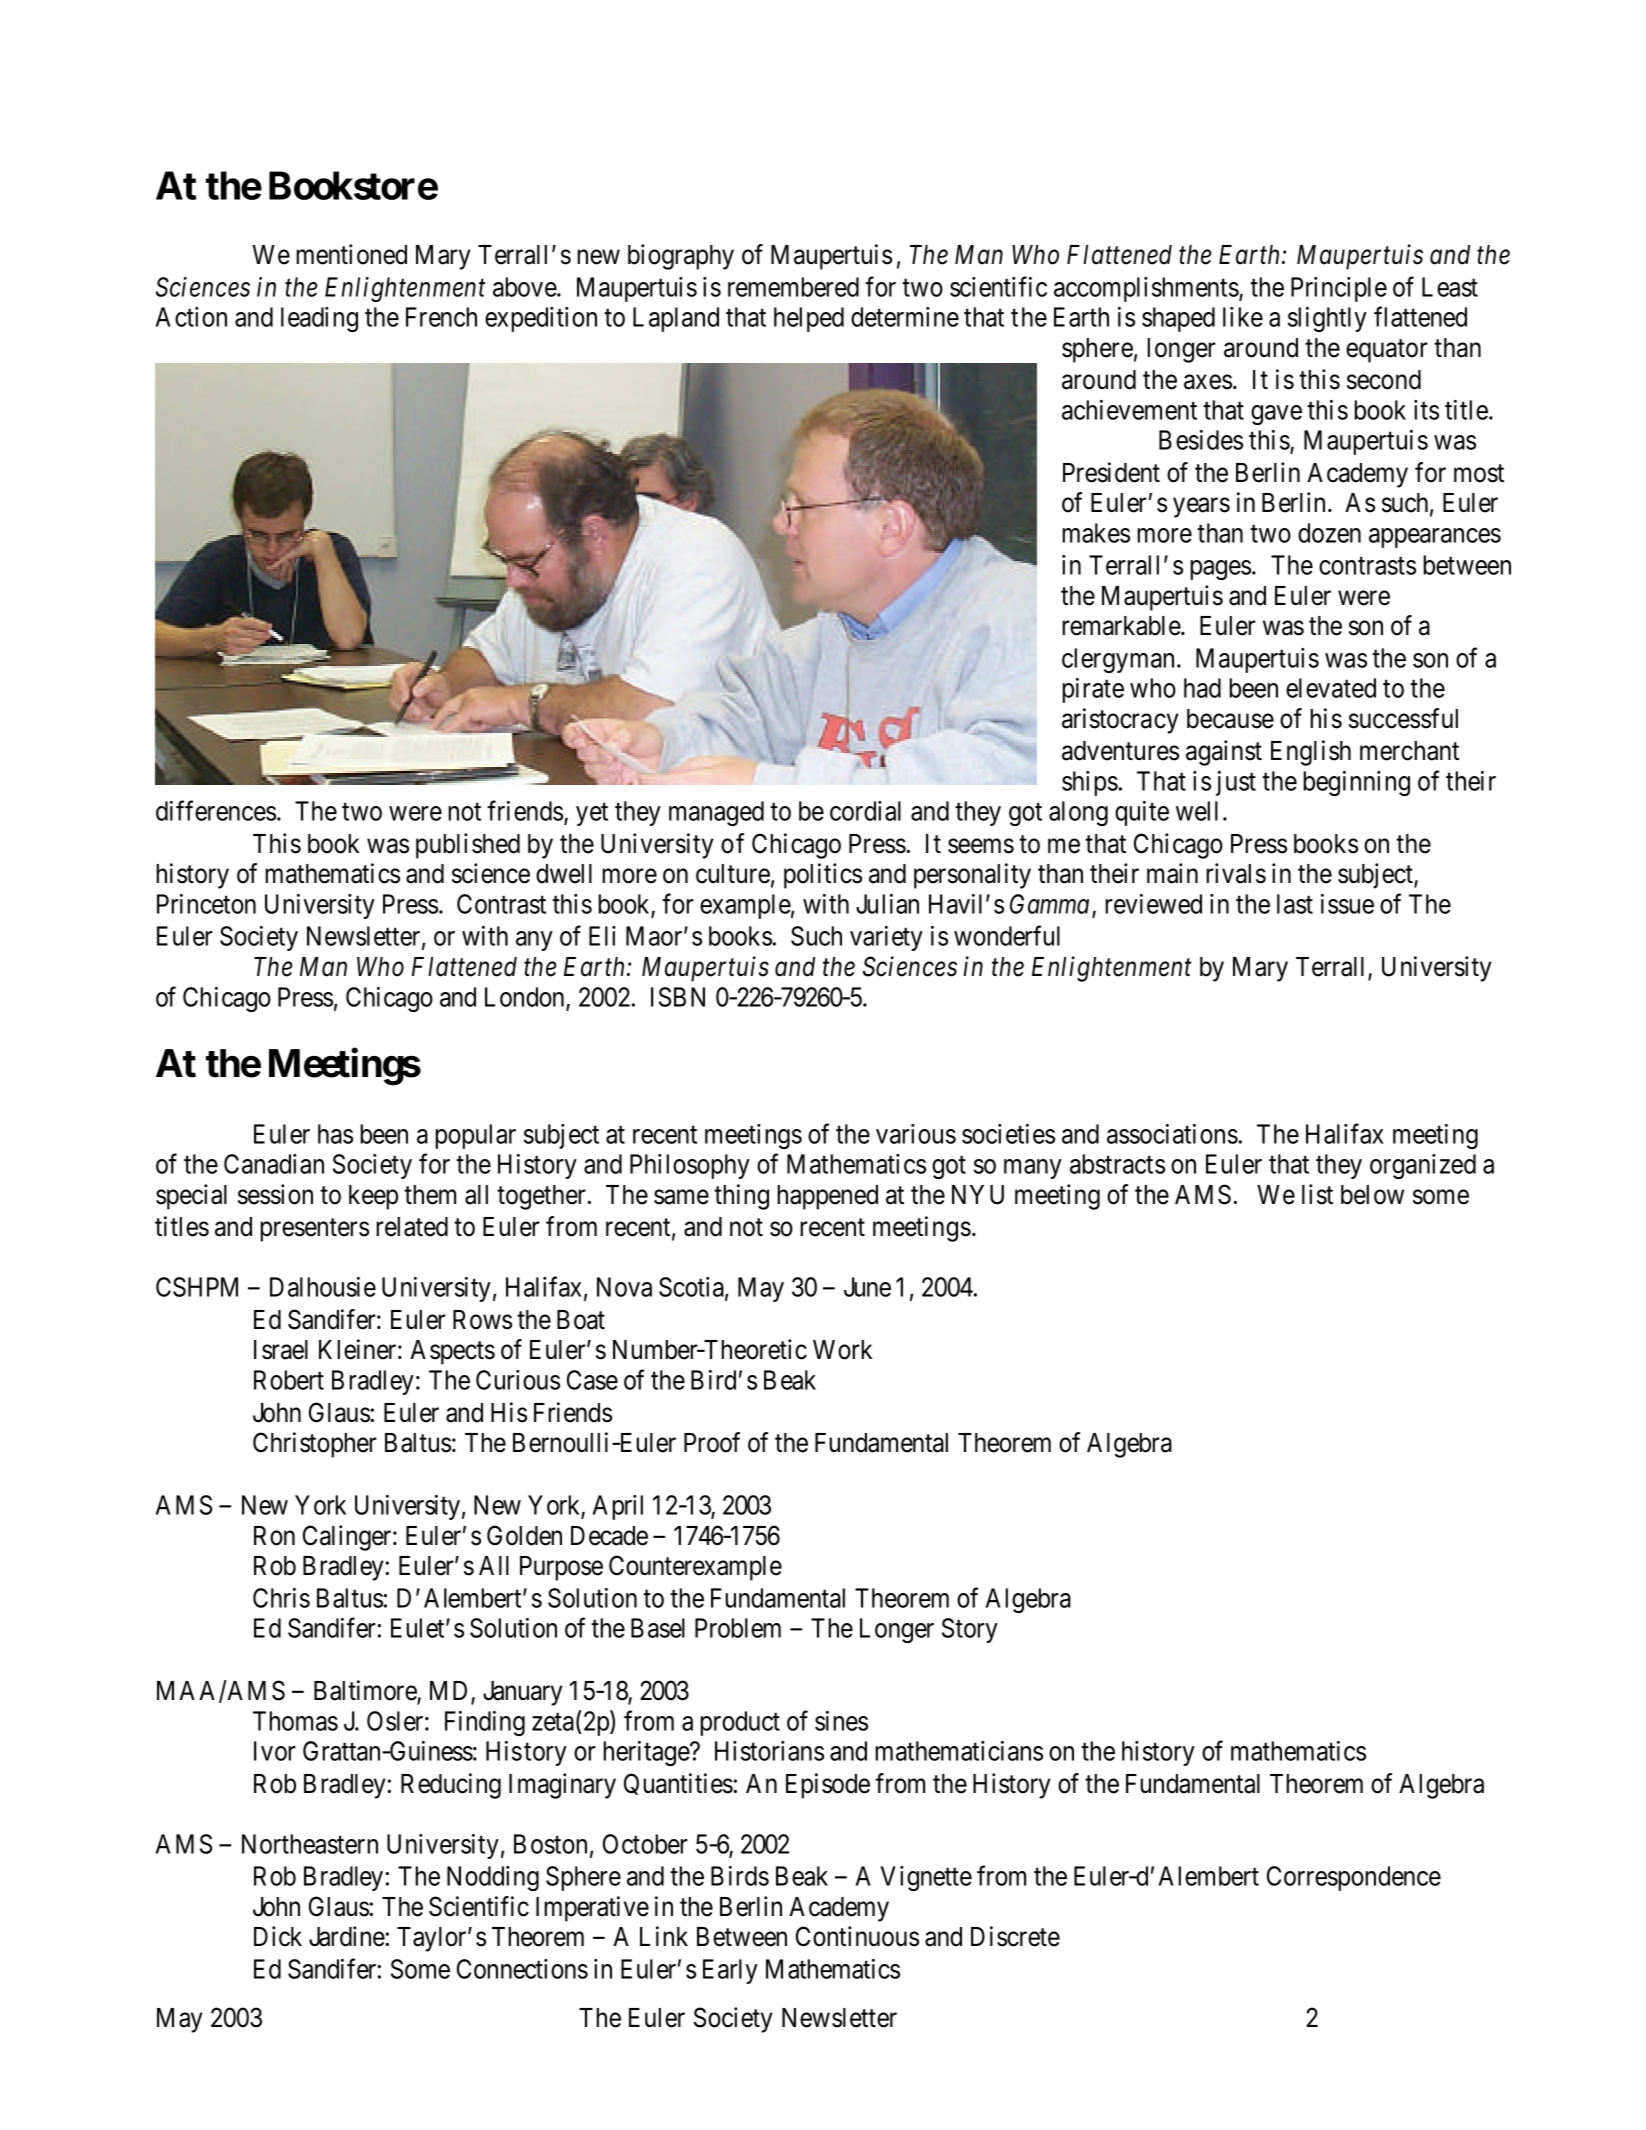  What do you see at coordinates (857, 1936) in the screenshot?
I see `Continuous` at bounding box center [857, 1936].
